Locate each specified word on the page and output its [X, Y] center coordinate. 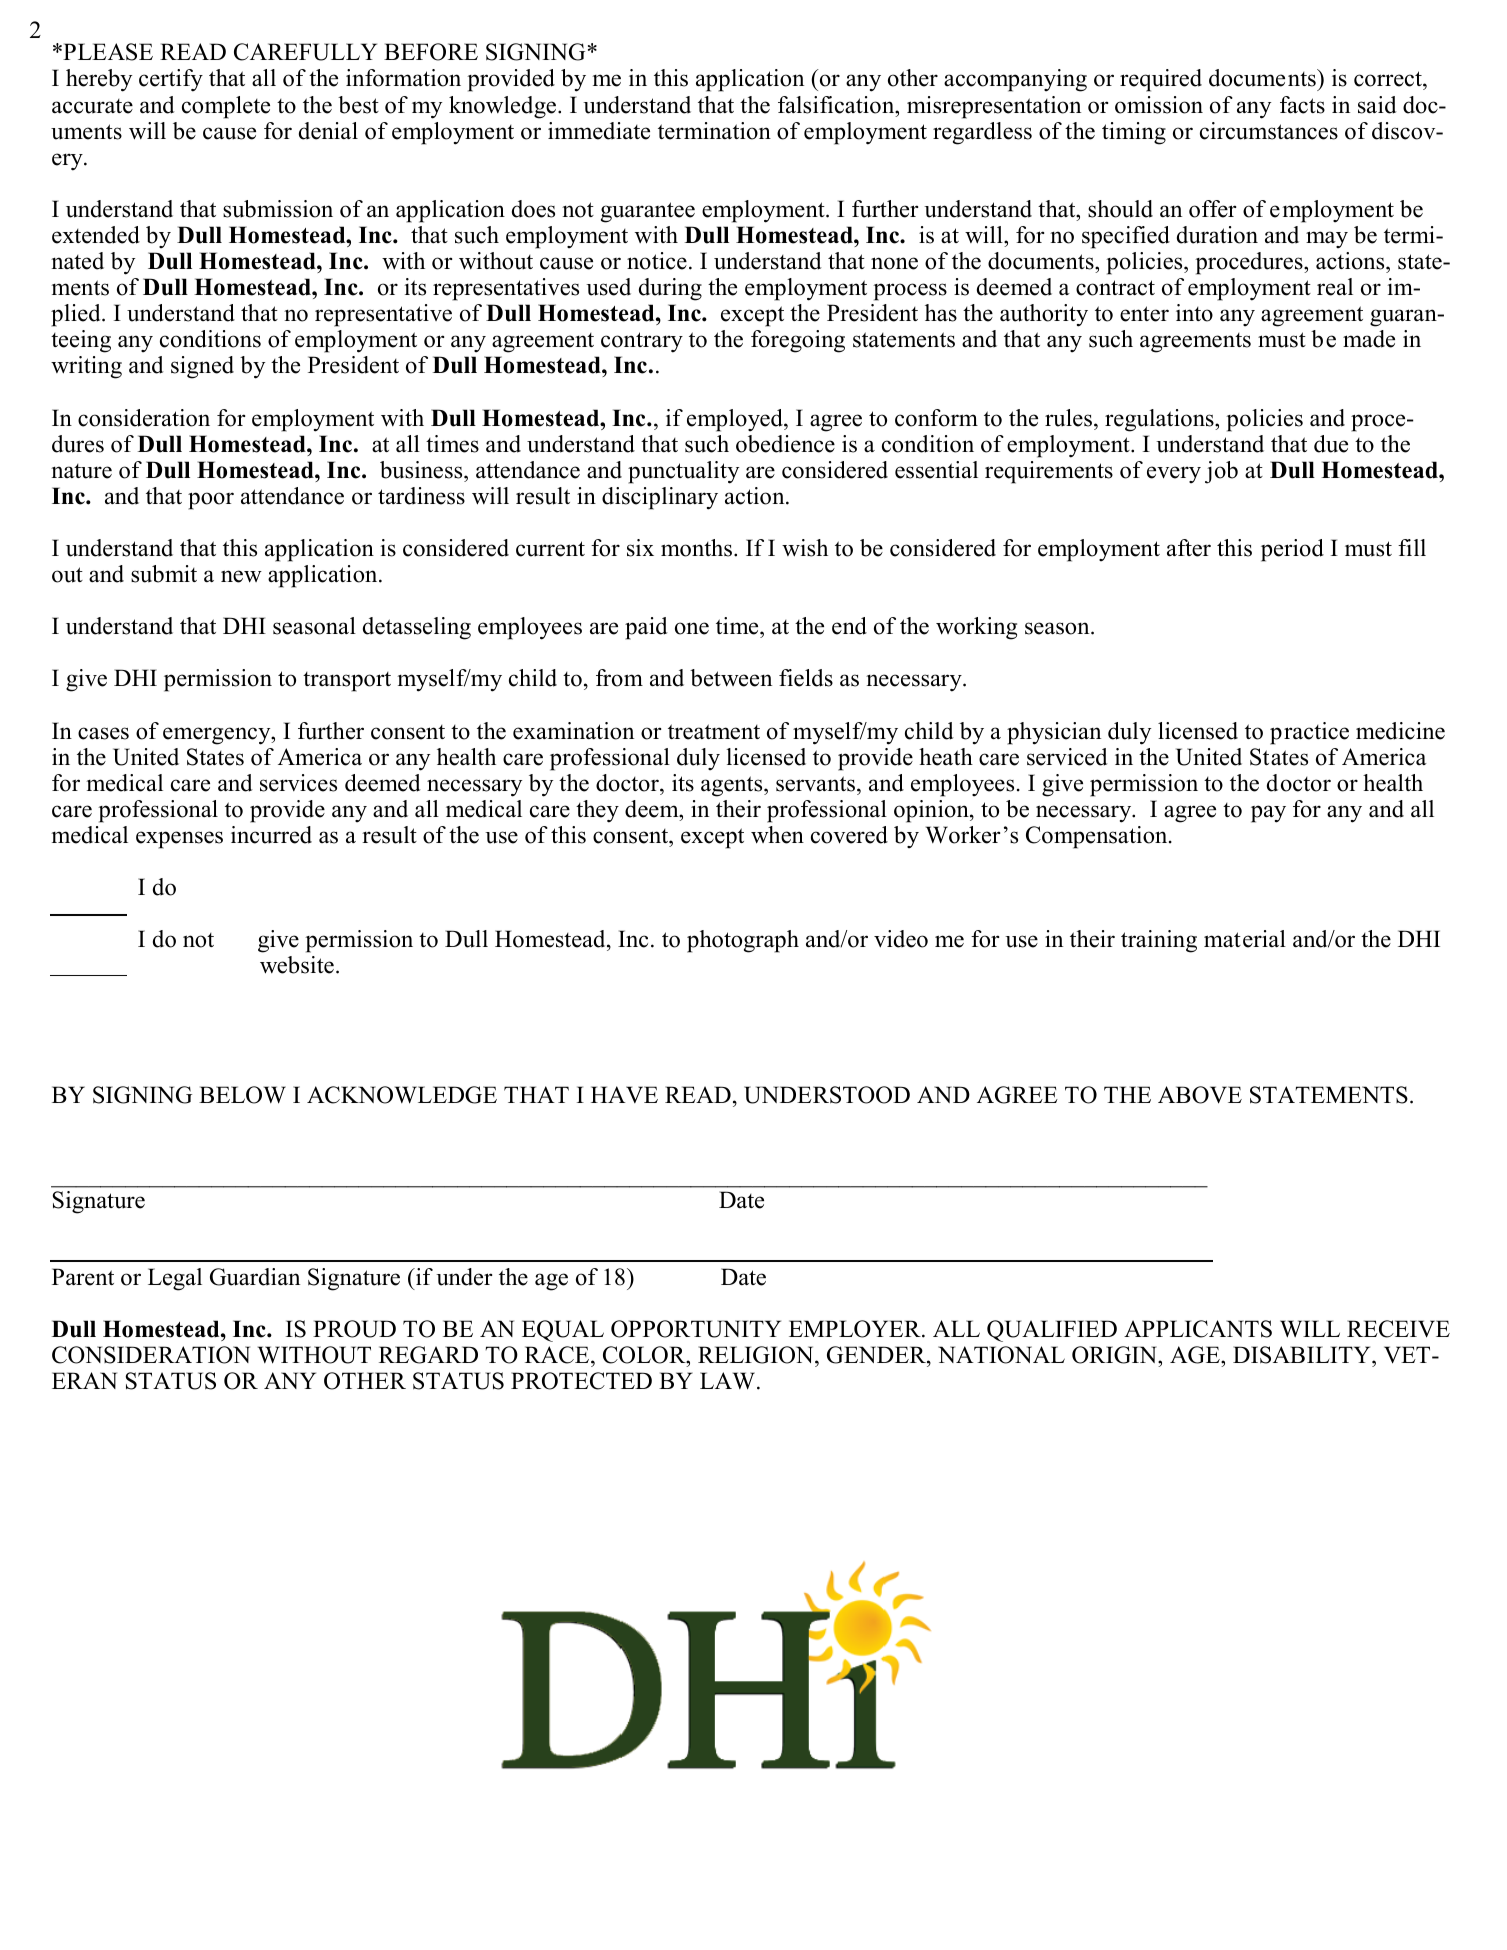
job [1221, 472]
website [297, 965]
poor [211, 501]
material [1245, 939]
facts [1302, 105]
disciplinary [660, 498]
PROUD [354, 1329]
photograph [743, 941]
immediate [599, 131]
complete [226, 107]
